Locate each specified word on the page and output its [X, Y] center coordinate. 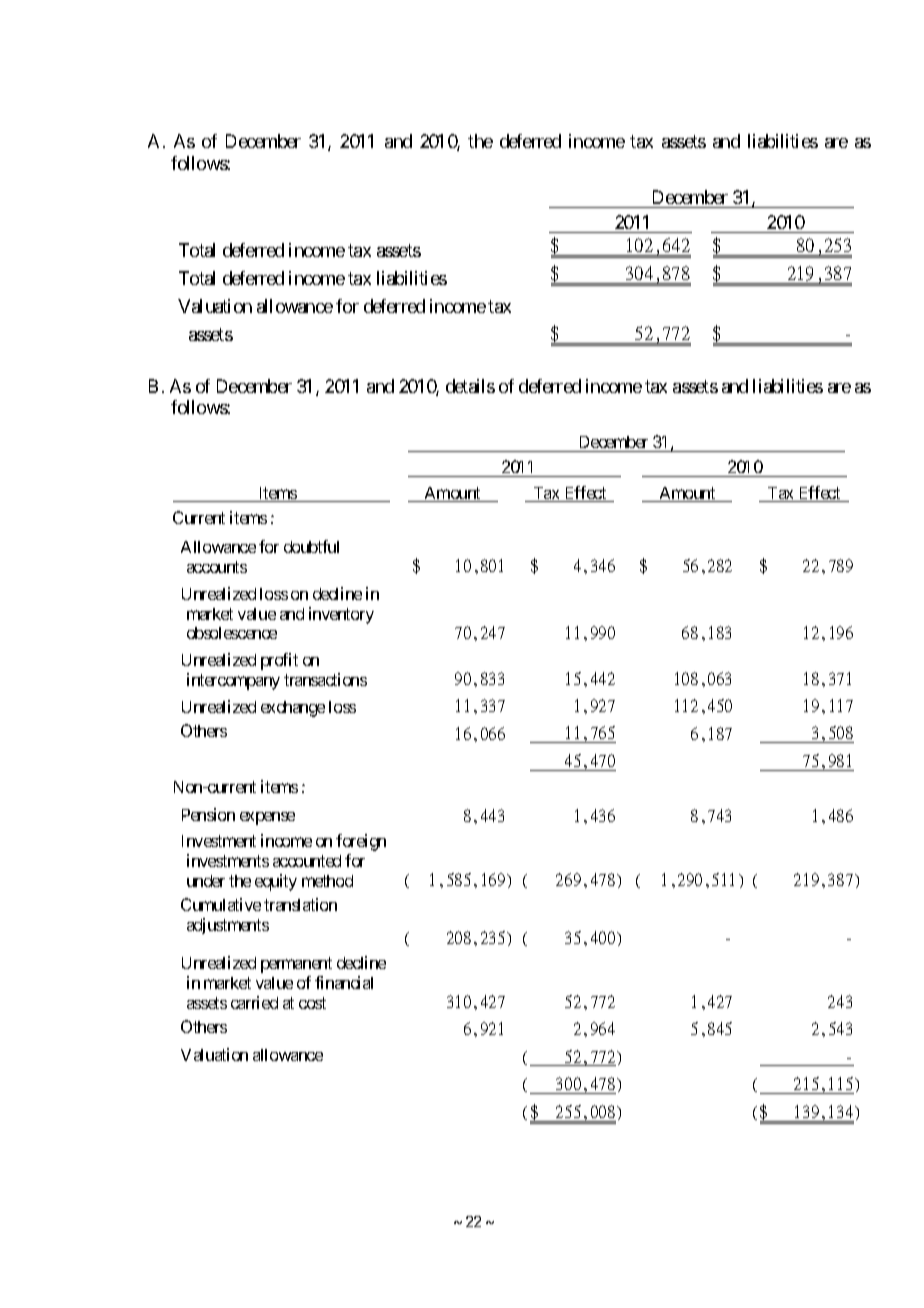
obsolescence [232, 633]
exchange [293, 709]
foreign [361, 842]
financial [344, 982]
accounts [217, 567]
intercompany [233, 681]
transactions [325, 679]
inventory [341, 615]
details [470, 386]
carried [254, 1002]
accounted [307, 861]
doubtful [311, 546]
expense [267, 818]
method [327, 881]
